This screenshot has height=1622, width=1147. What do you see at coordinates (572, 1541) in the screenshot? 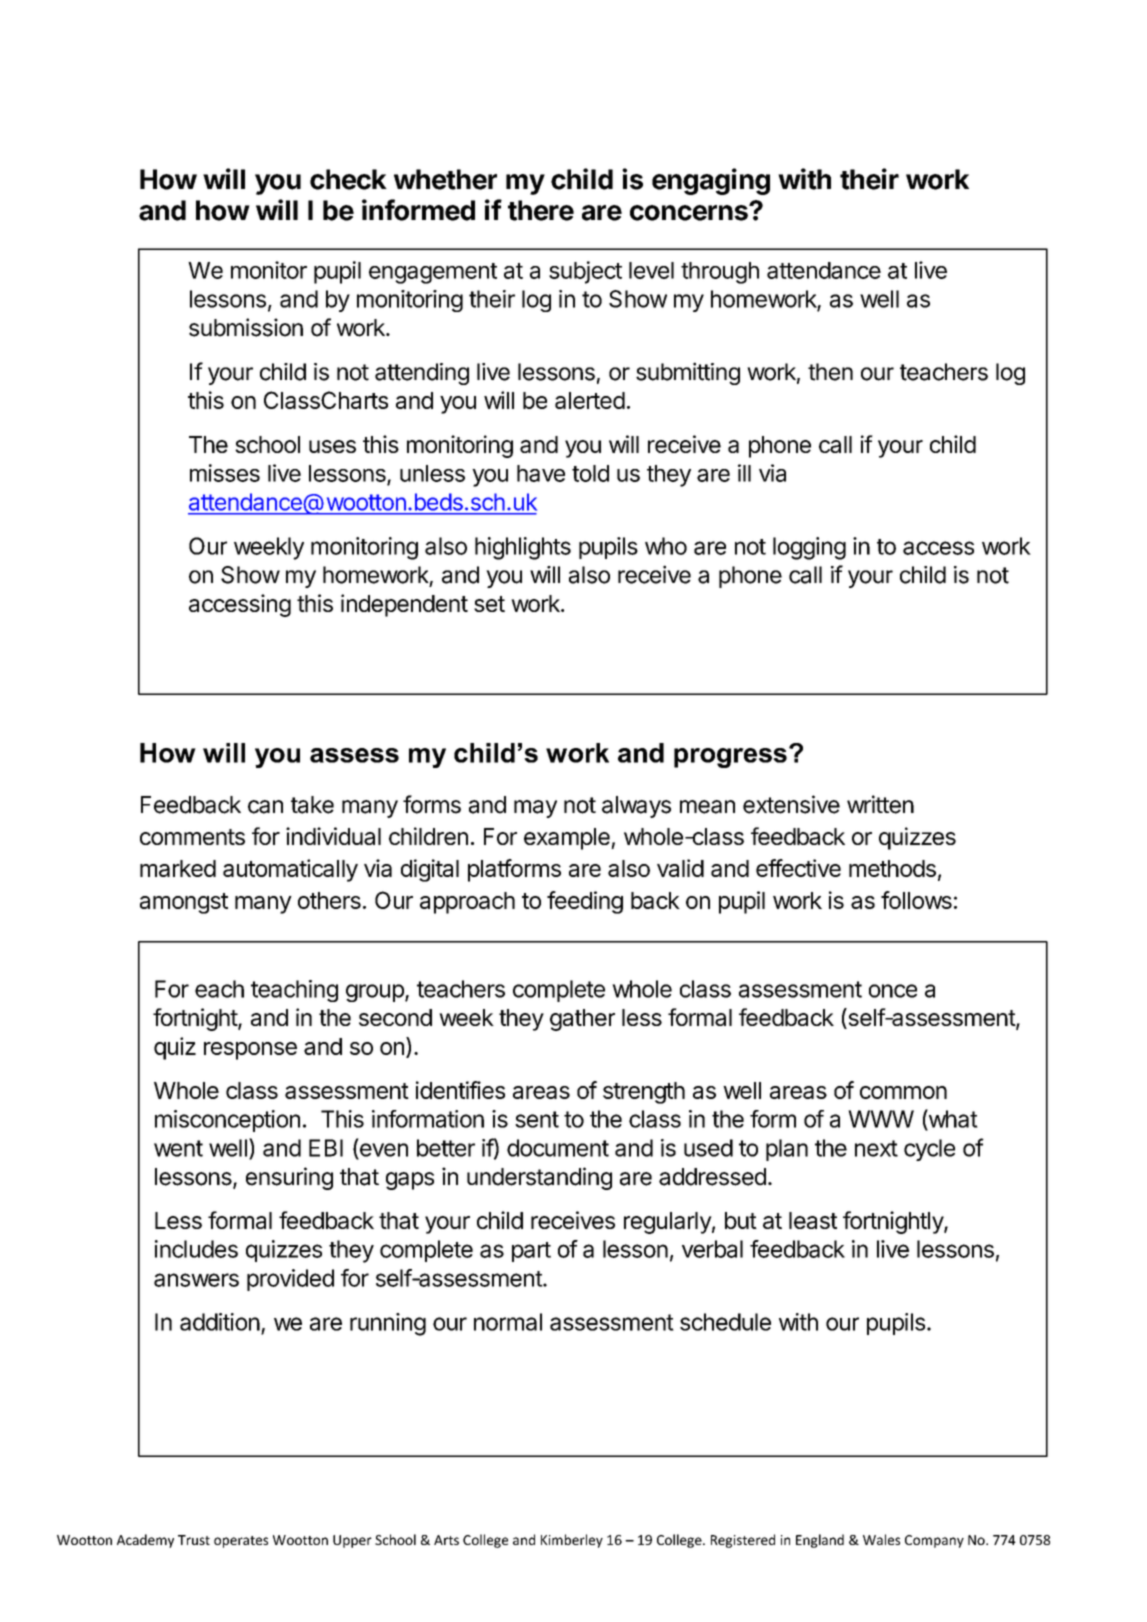
I see `Kimberley` at bounding box center [572, 1541].
